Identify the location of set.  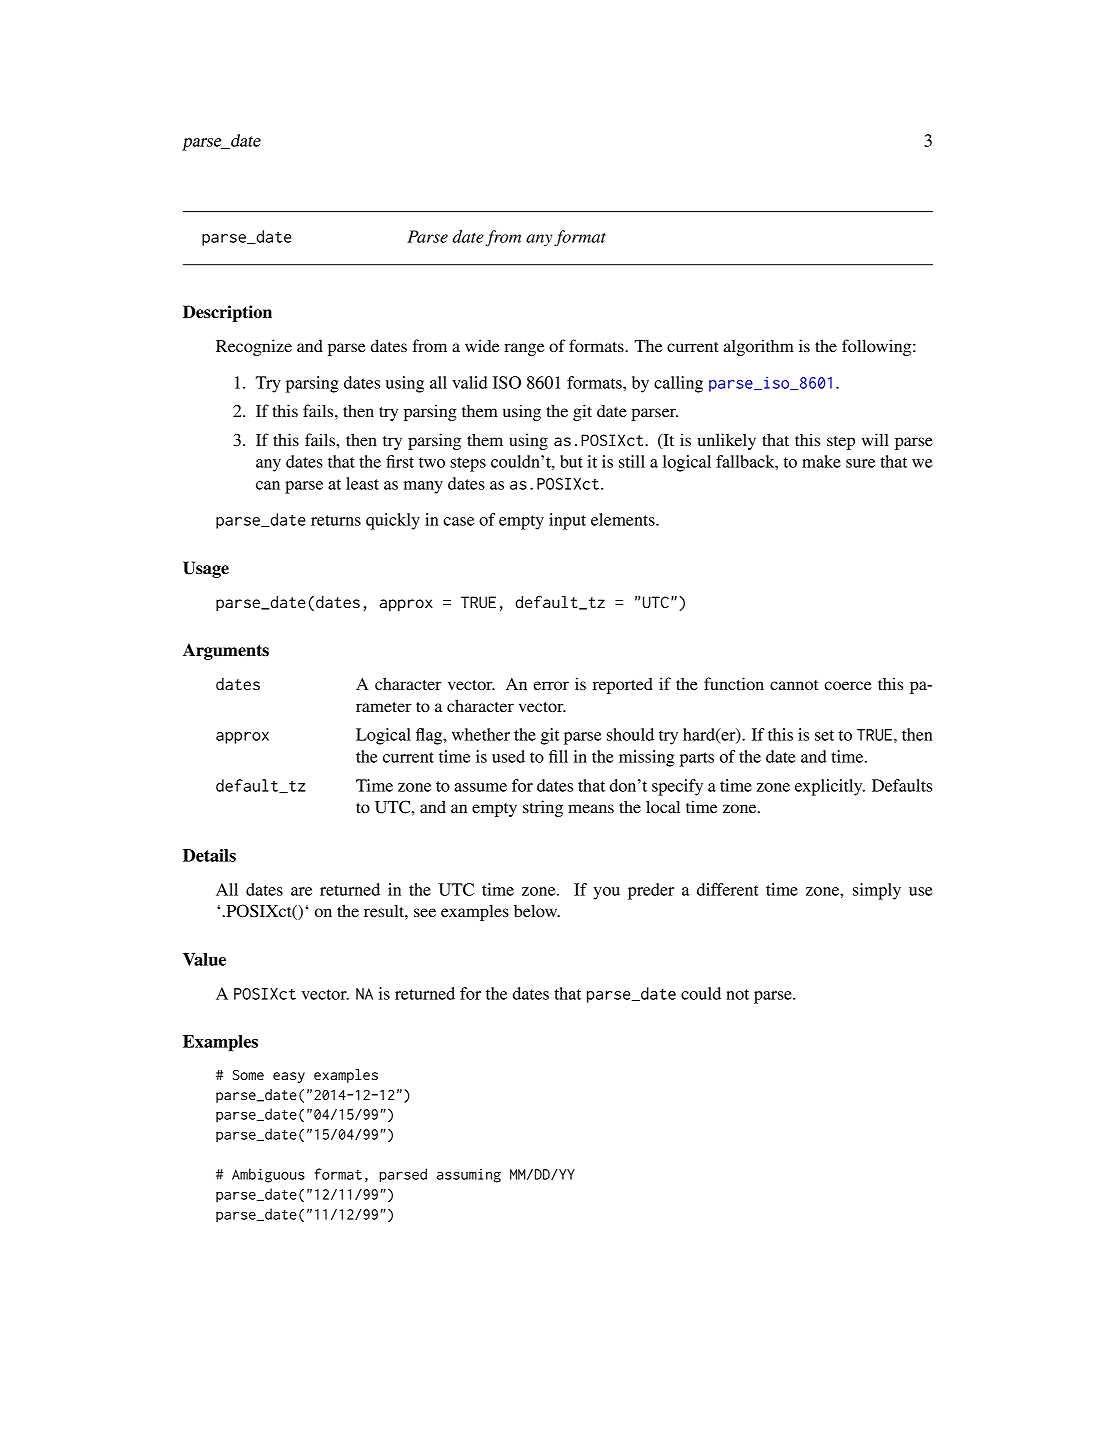
(824, 735).
